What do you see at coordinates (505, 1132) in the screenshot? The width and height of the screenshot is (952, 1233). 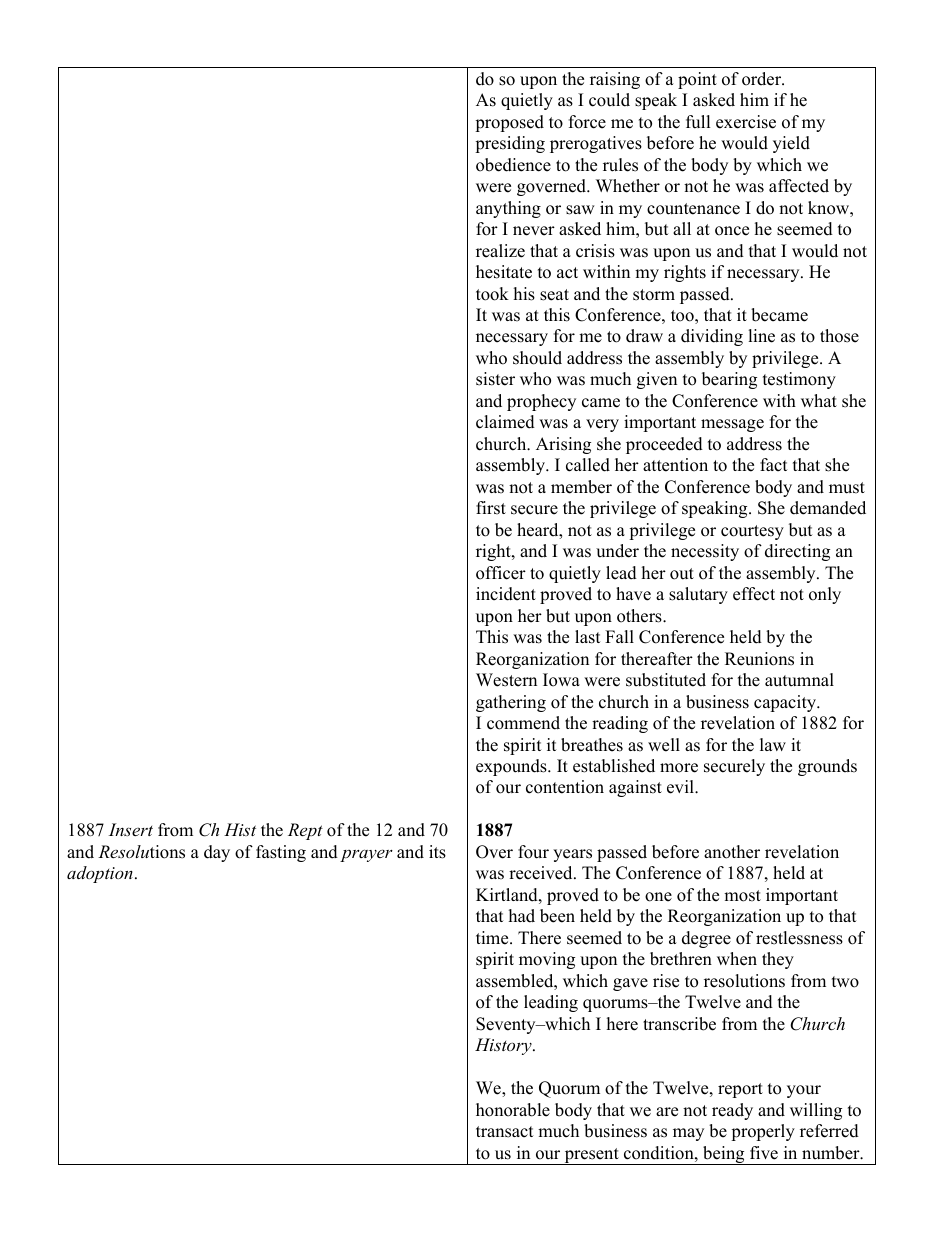 I see `transact` at bounding box center [505, 1132].
